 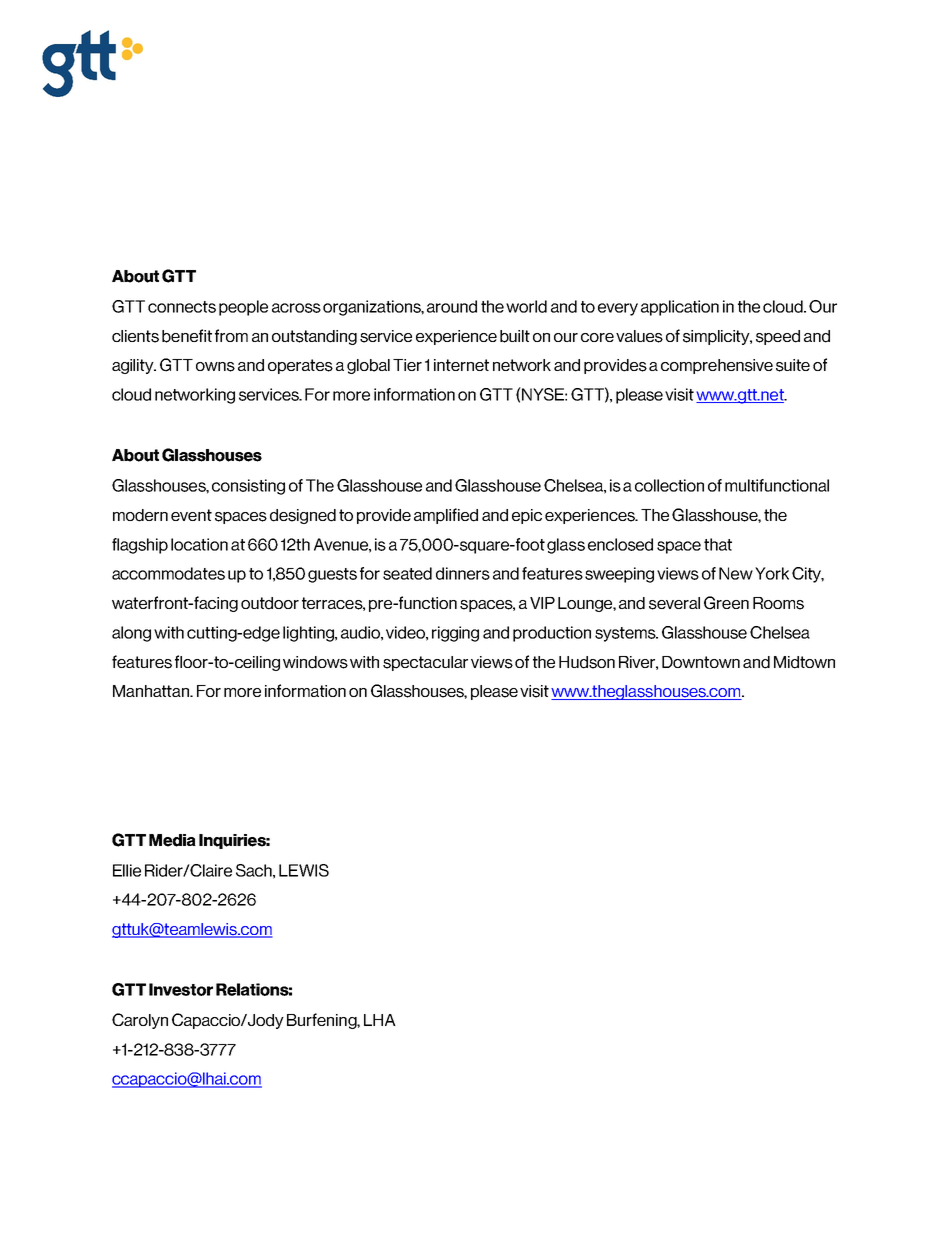 What do you see at coordinates (181, 989) in the screenshot?
I see `Investor` at bounding box center [181, 989].
